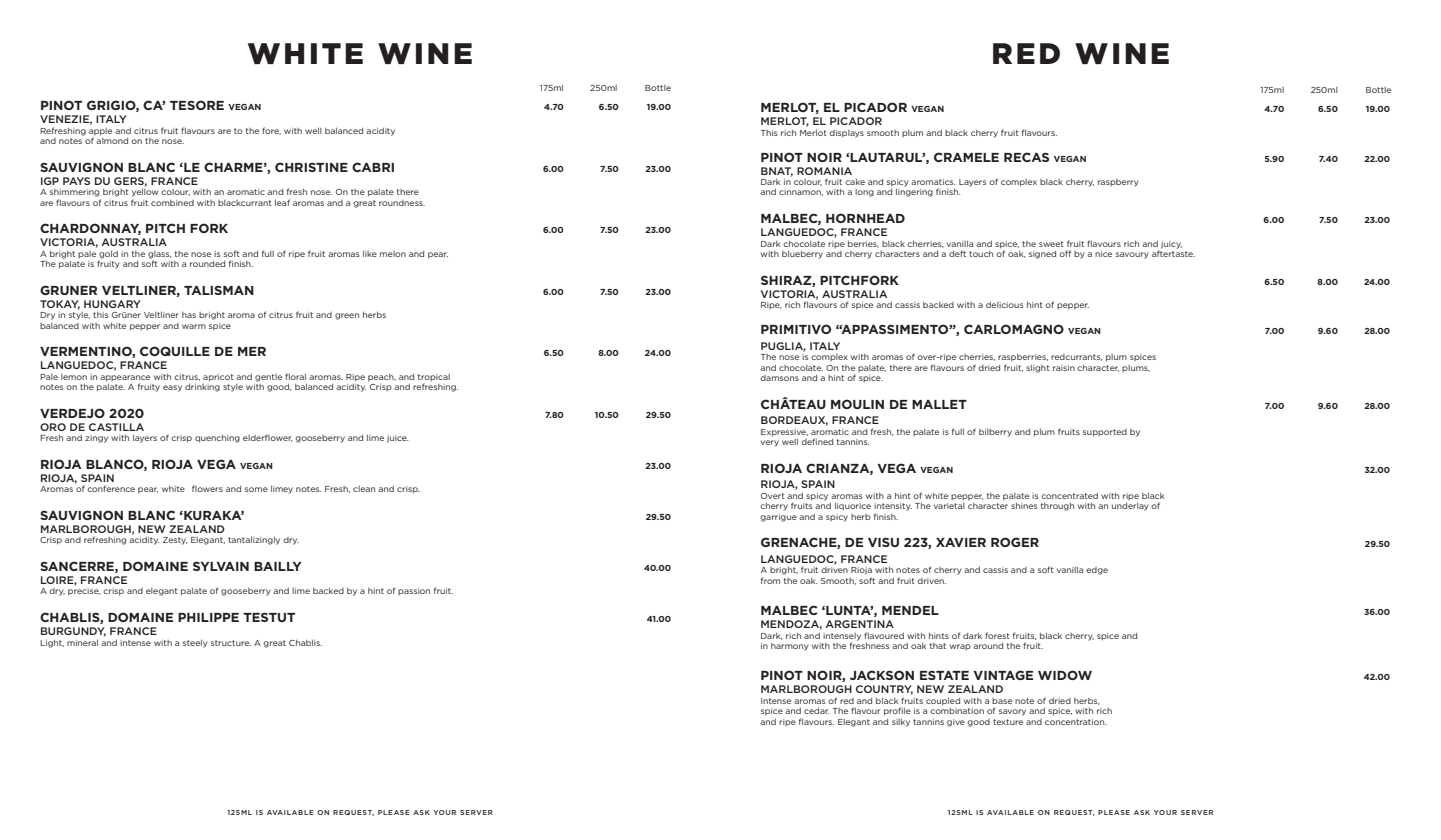 The image size is (1441, 840). I want to click on bilberry, so click(995, 433).
